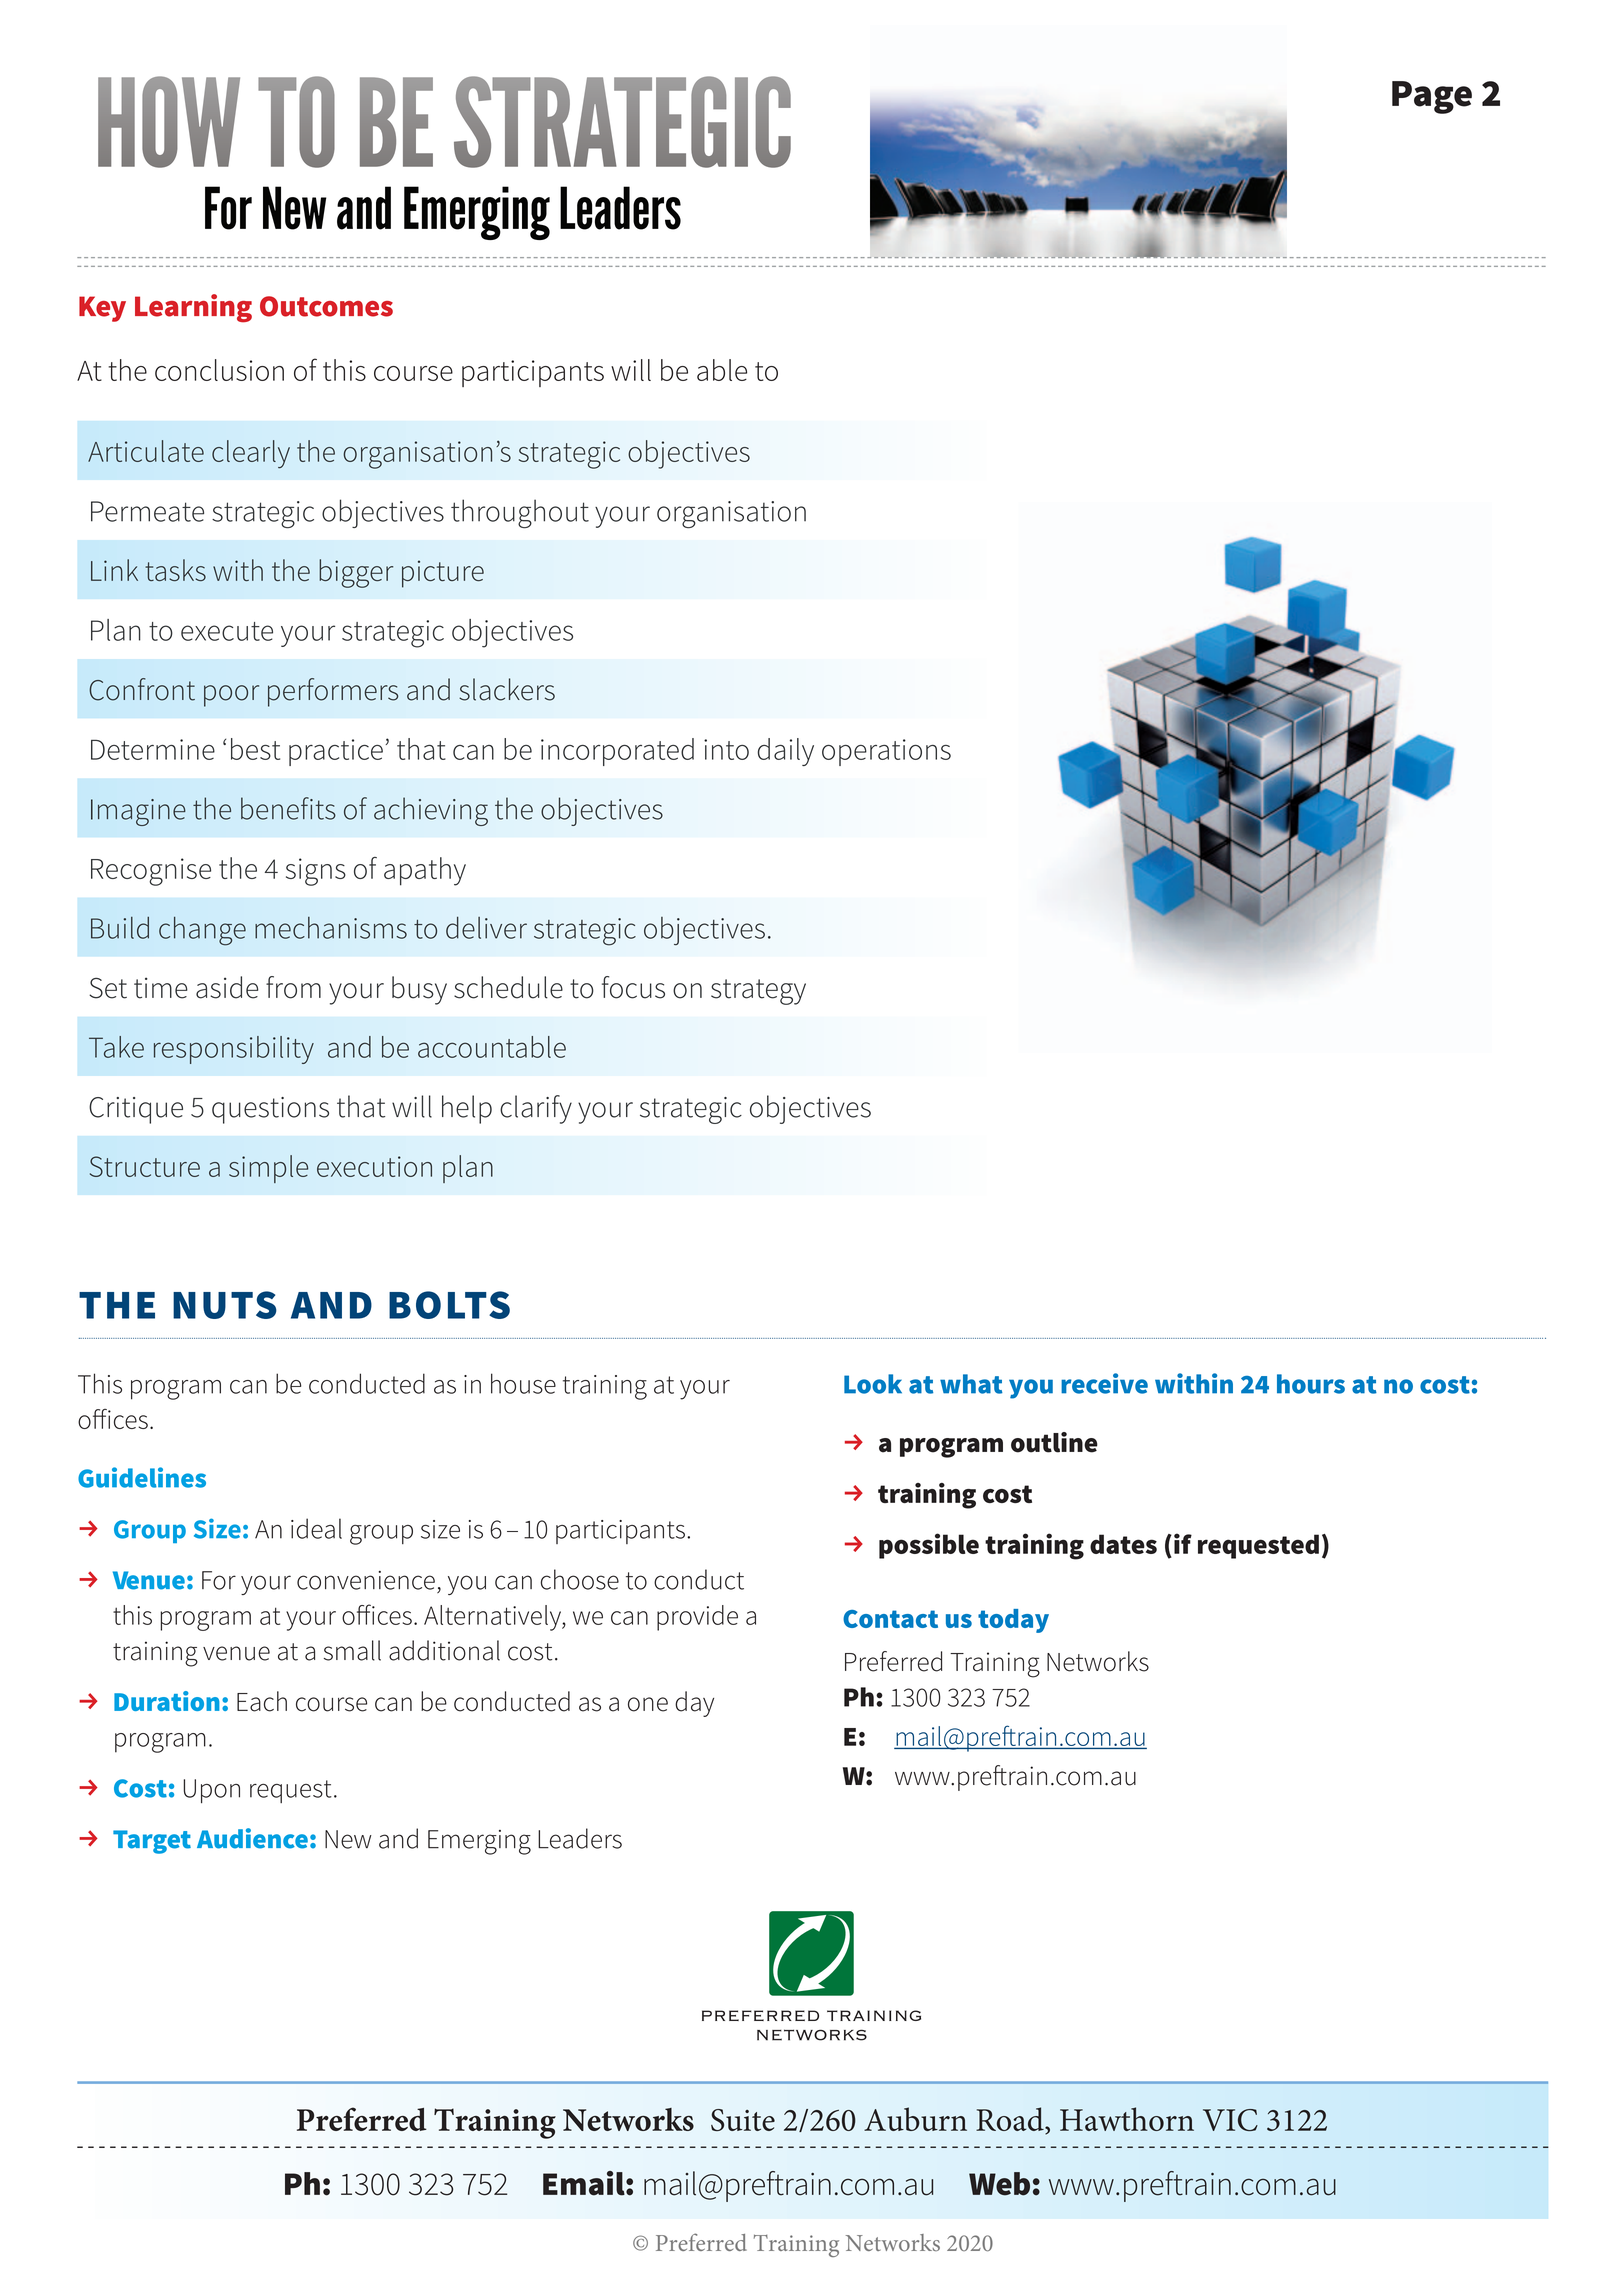 The image size is (1623, 2295). Describe the element at coordinates (169, 122) in the image. I see `HOW` at that location.
